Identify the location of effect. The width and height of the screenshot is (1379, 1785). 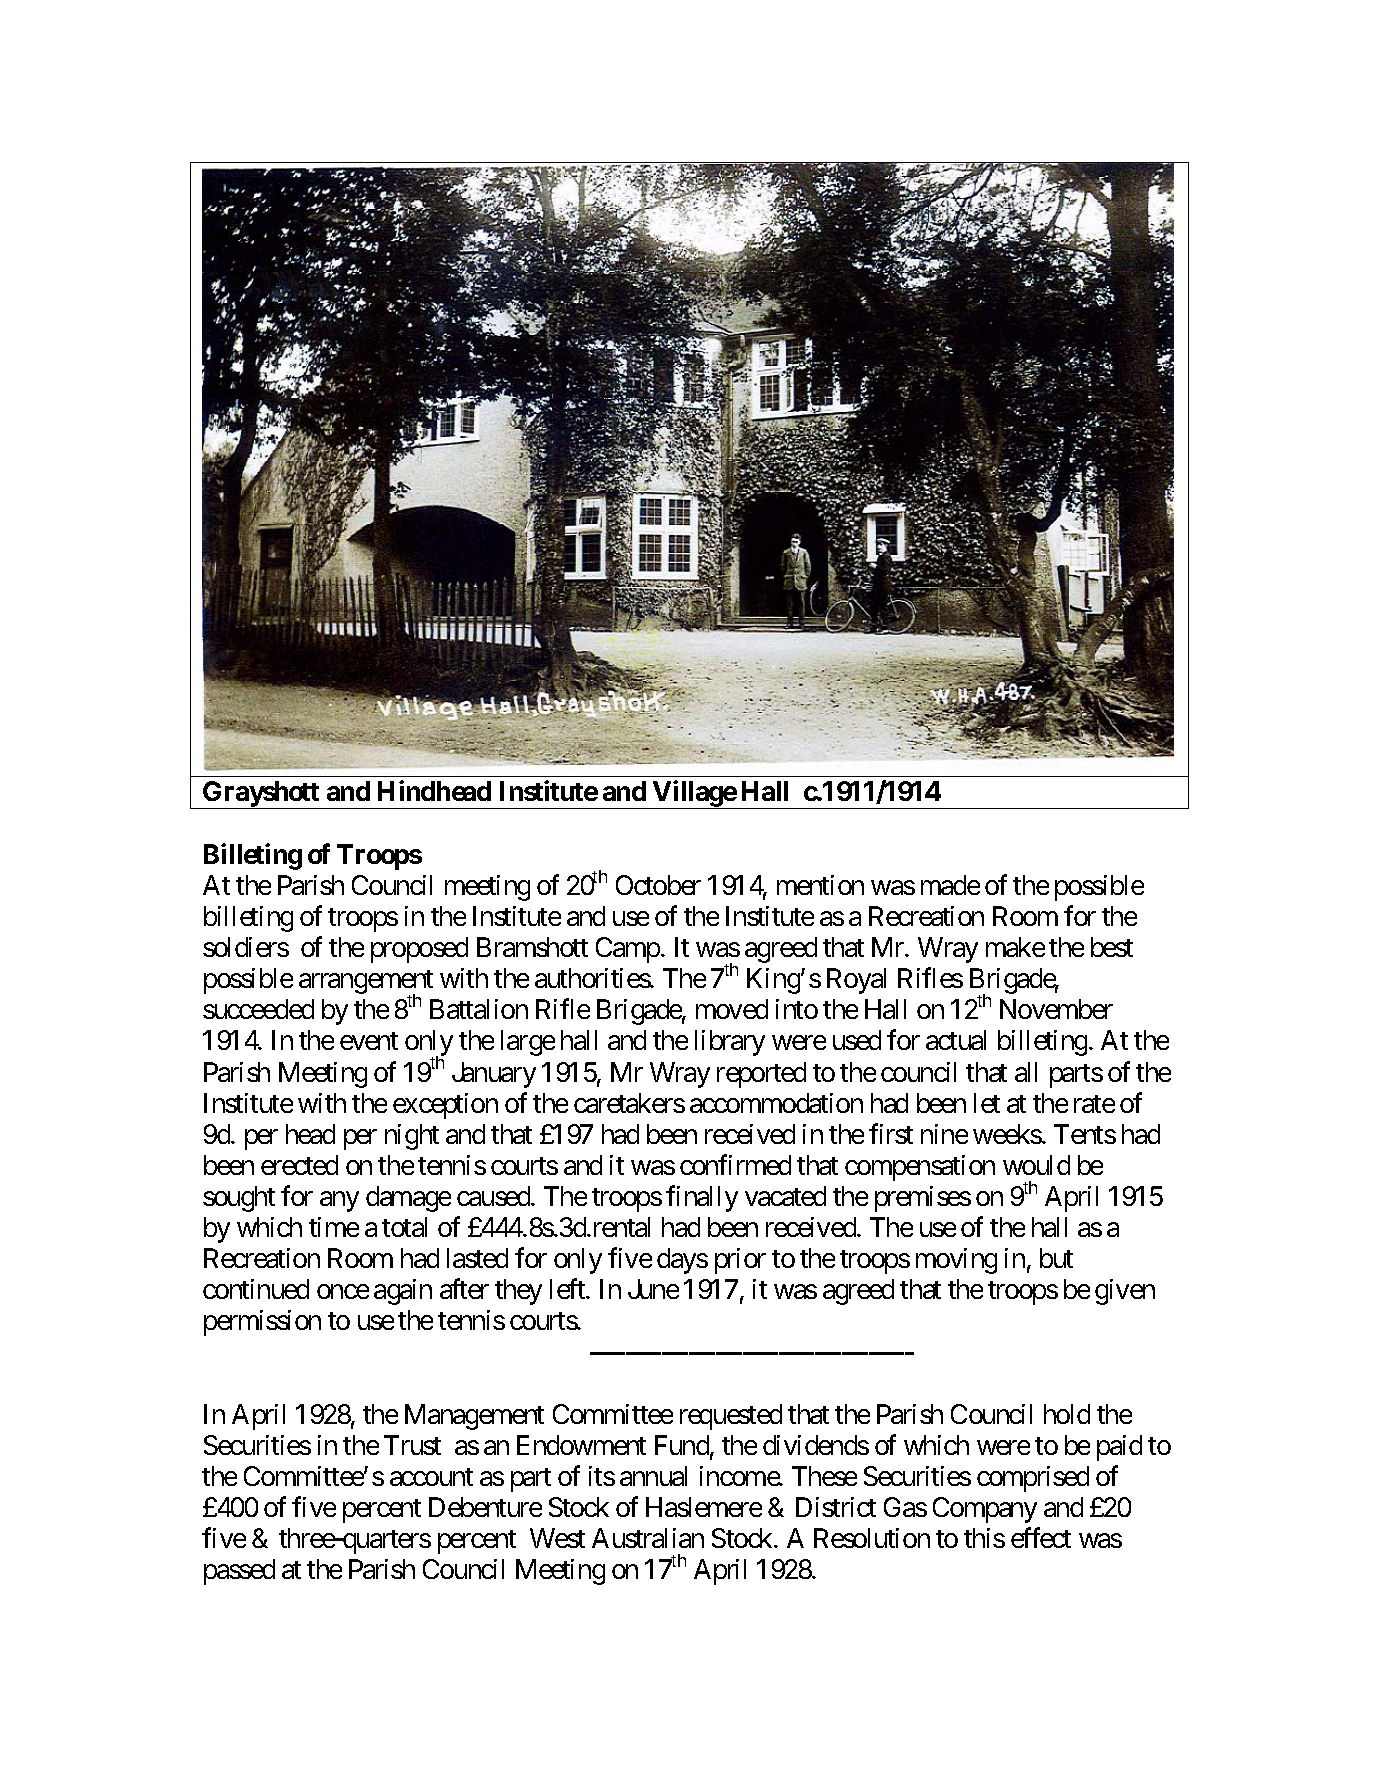
(1041, 1538).
